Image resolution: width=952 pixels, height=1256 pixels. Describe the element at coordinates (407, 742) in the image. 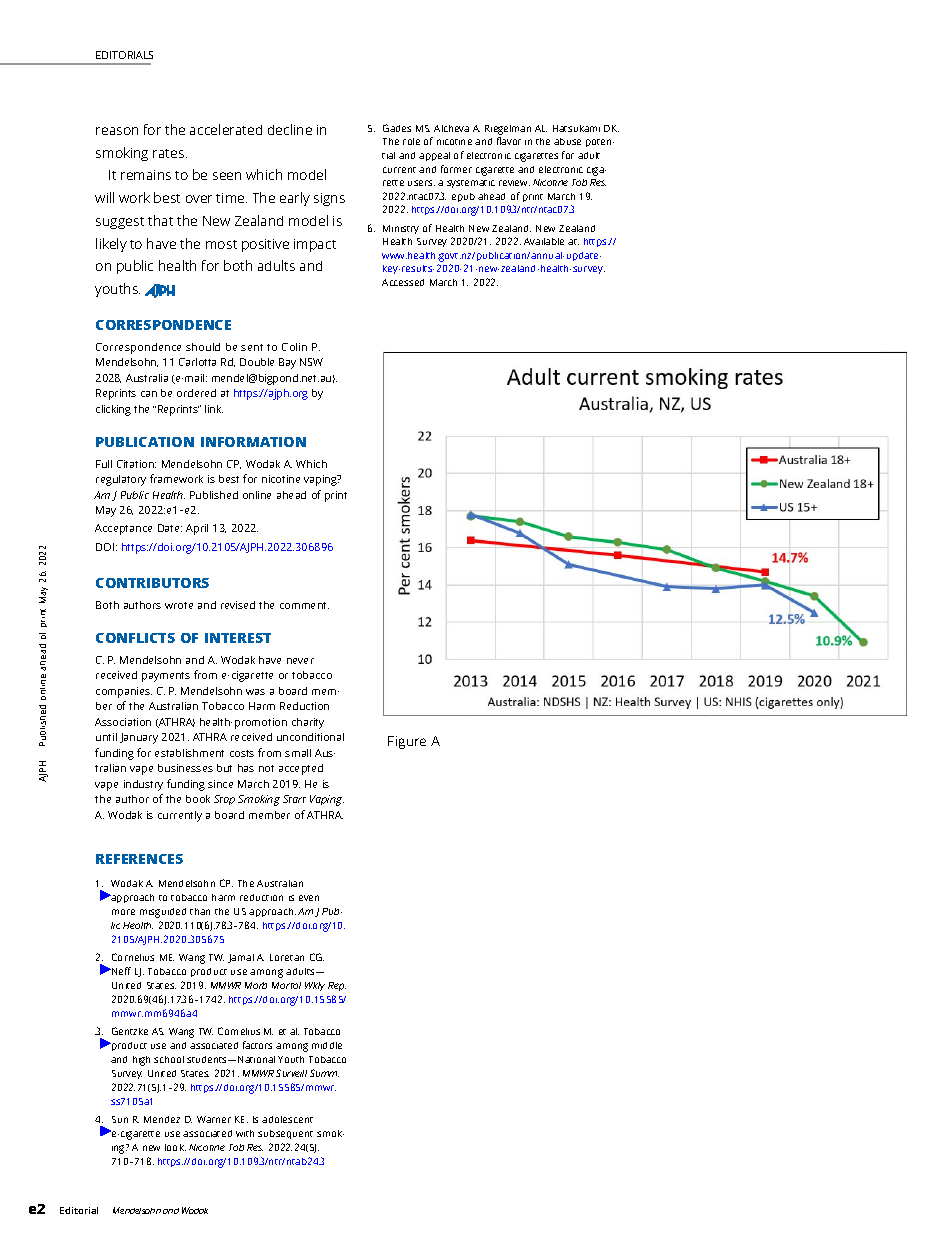

I see `Figure` at that location.
